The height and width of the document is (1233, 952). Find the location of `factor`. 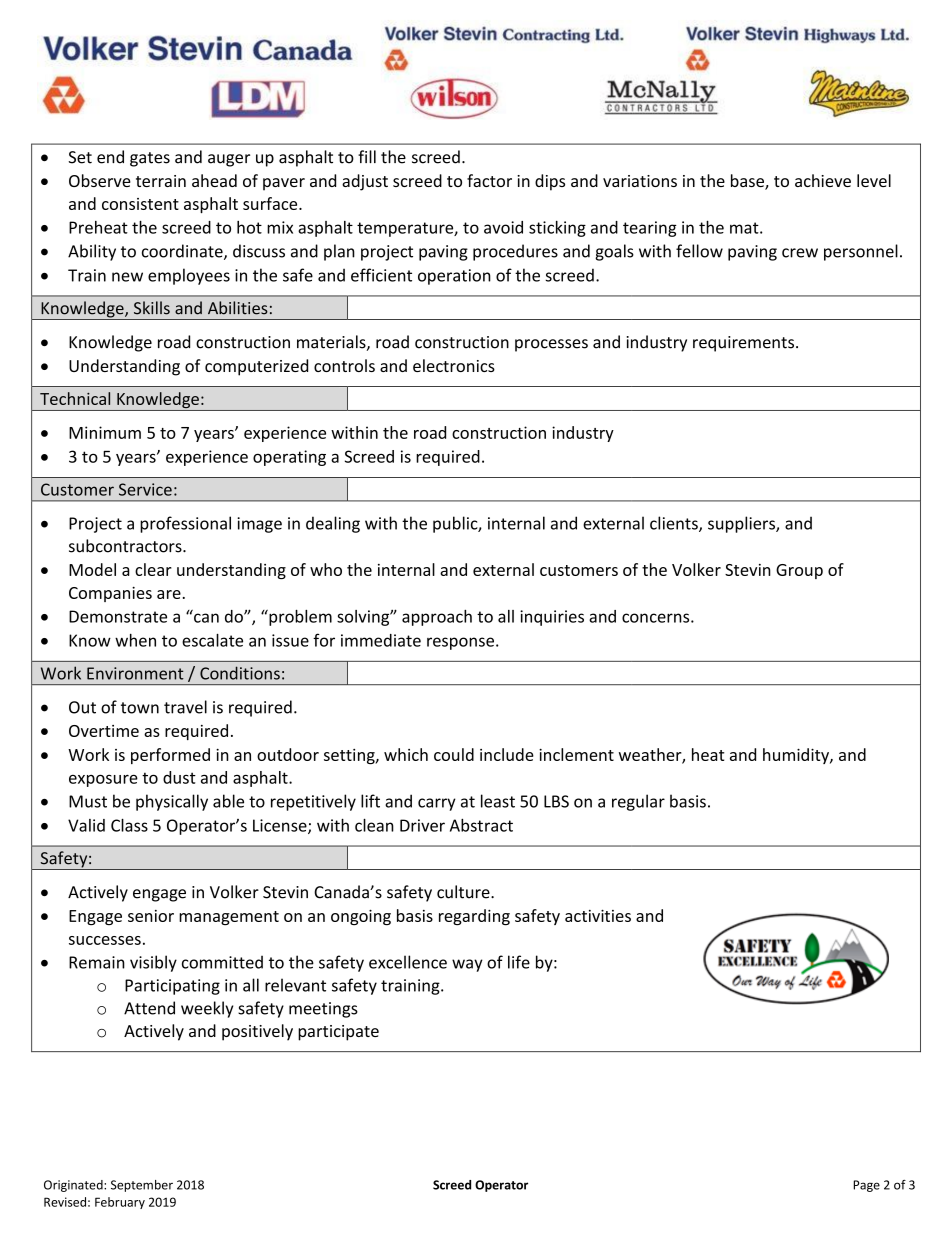

factor is located at coordinates (489, 180).
